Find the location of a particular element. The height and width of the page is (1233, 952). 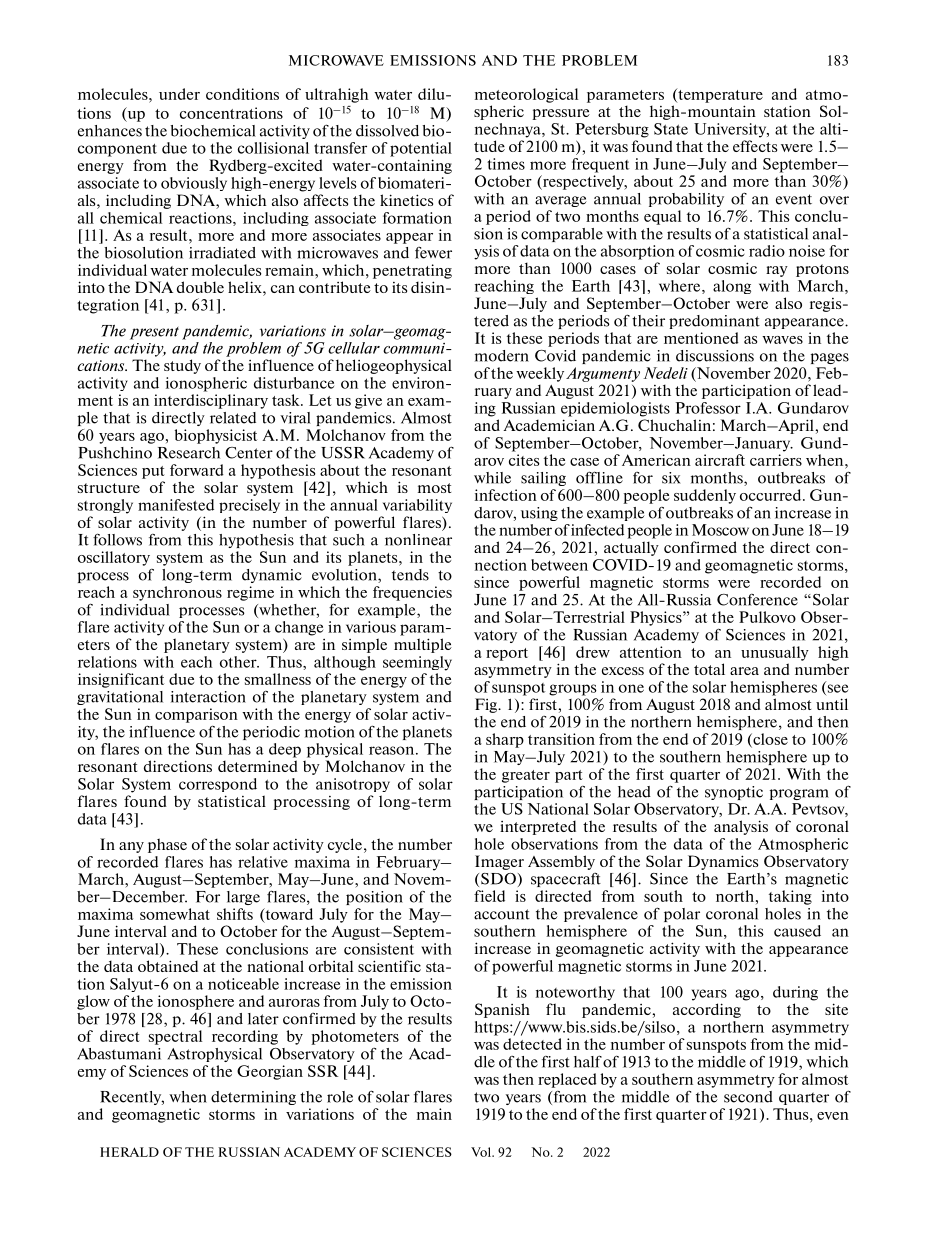

Recently is located at coordinates (132, 1098).
